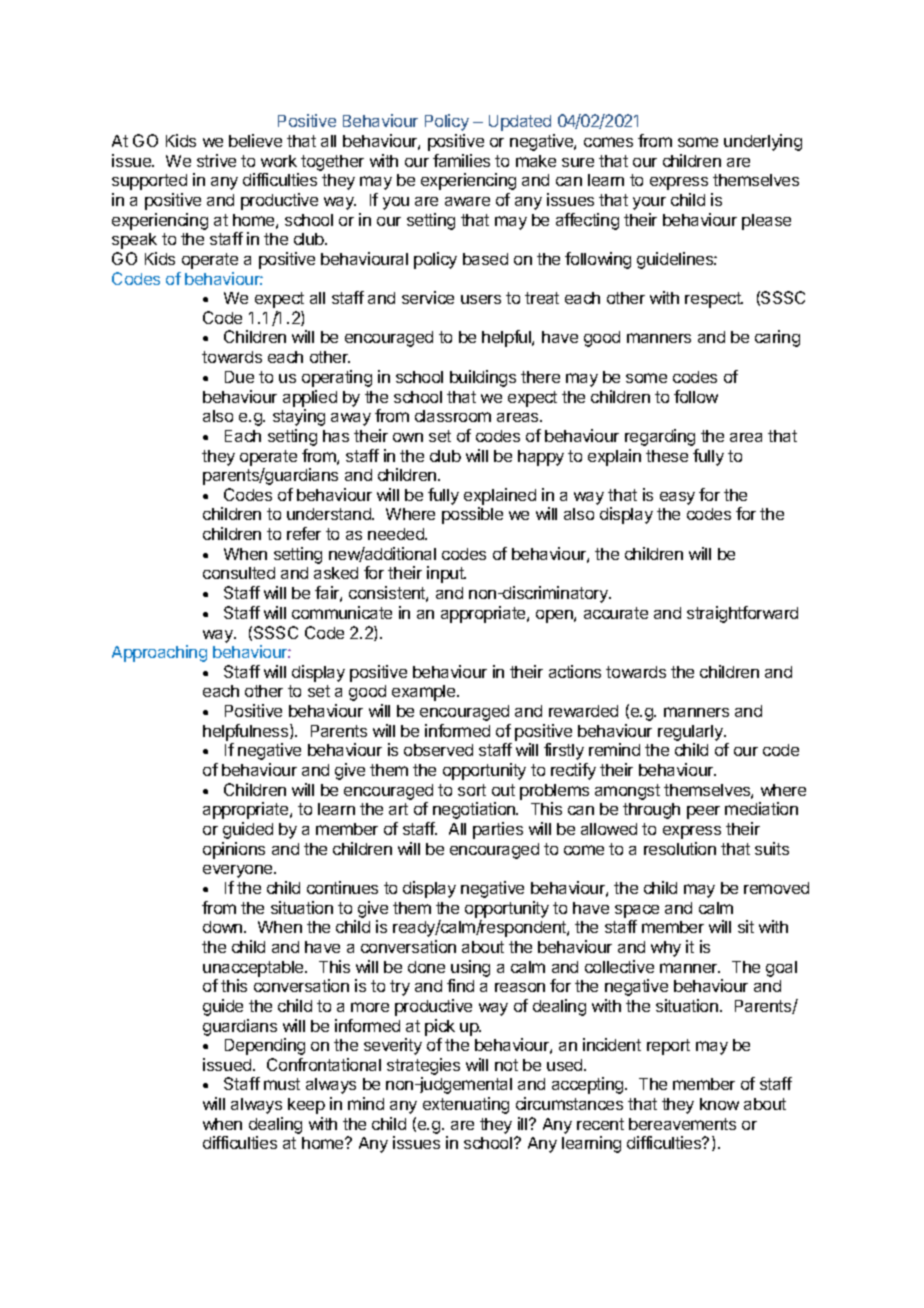  What do you see at coordinates (742, 614) in the screenshot?
I see `straightforward` at bounding box center [742, 614].
